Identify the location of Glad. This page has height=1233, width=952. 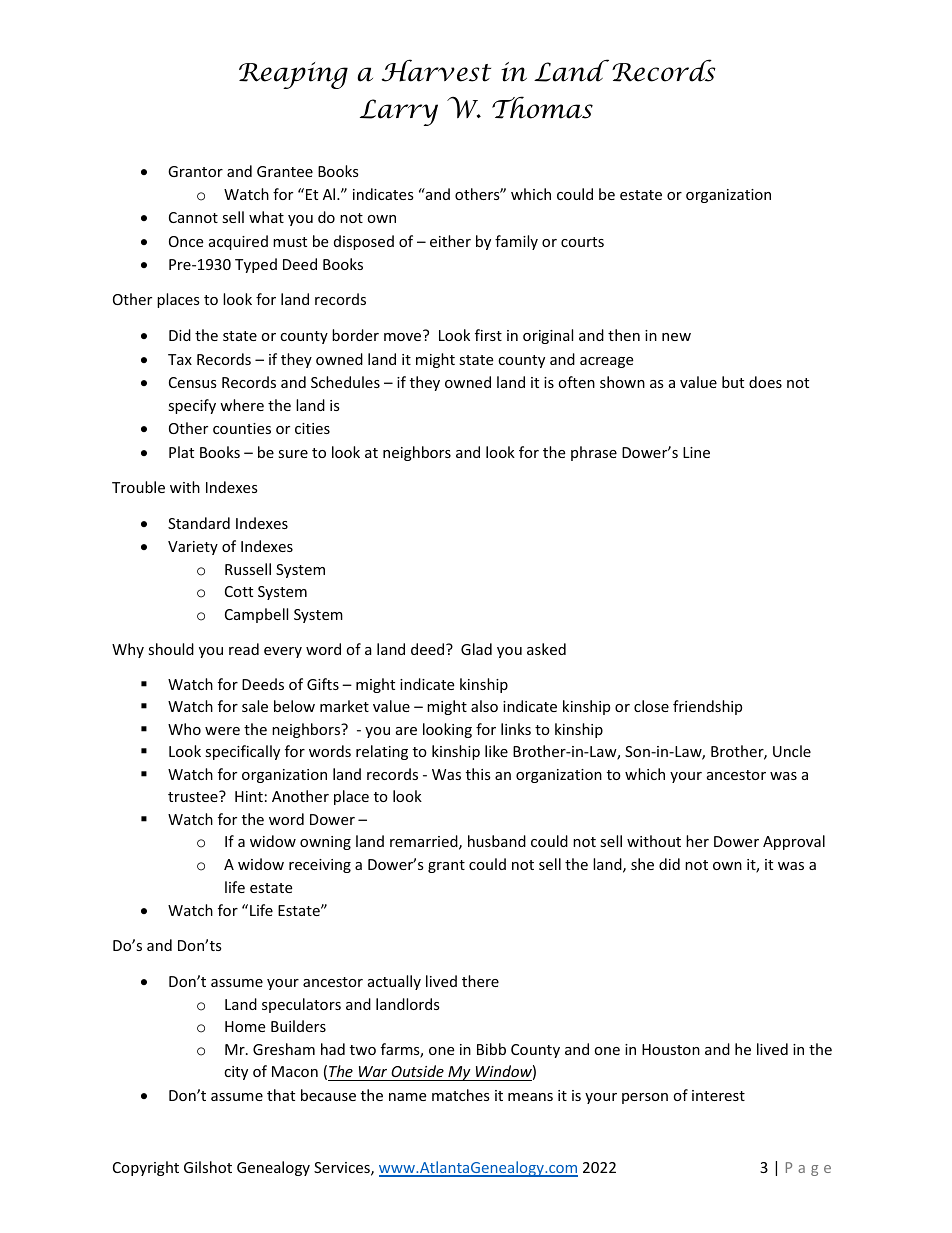
(476, 649).
